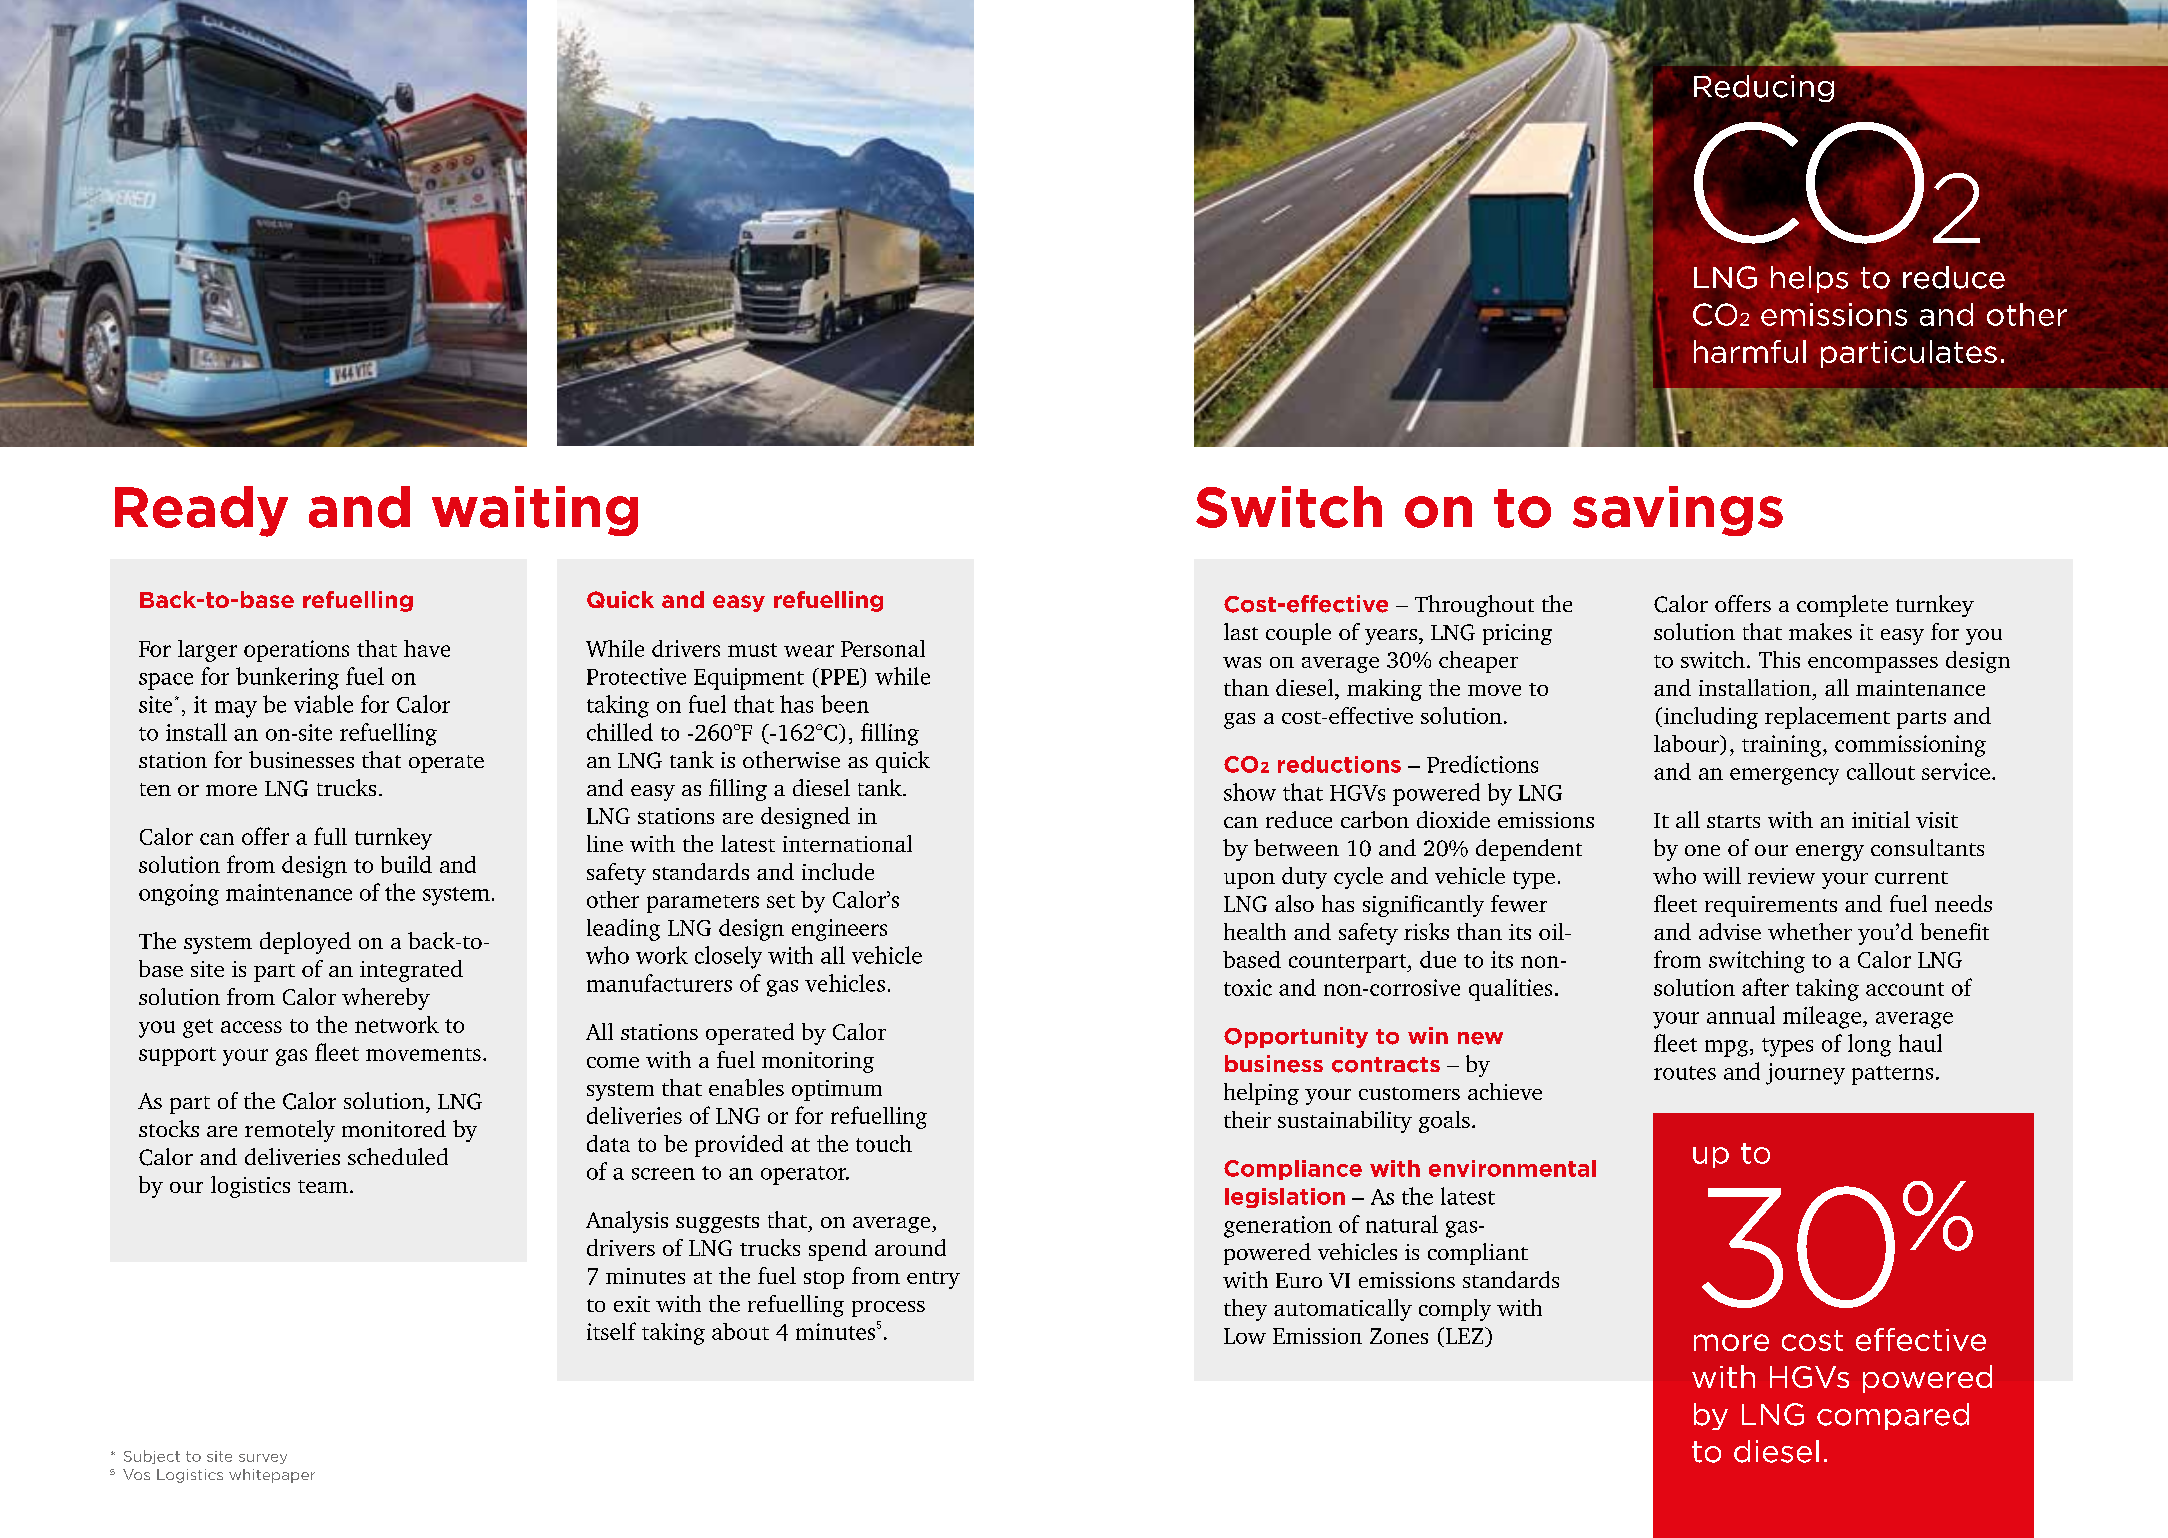 Image resolution: width=2168 pixels, height=1538 pixels. What do you see at coordinates (1809, 279) in the page?
I see `helps` at bounding box center [1809, 279].
